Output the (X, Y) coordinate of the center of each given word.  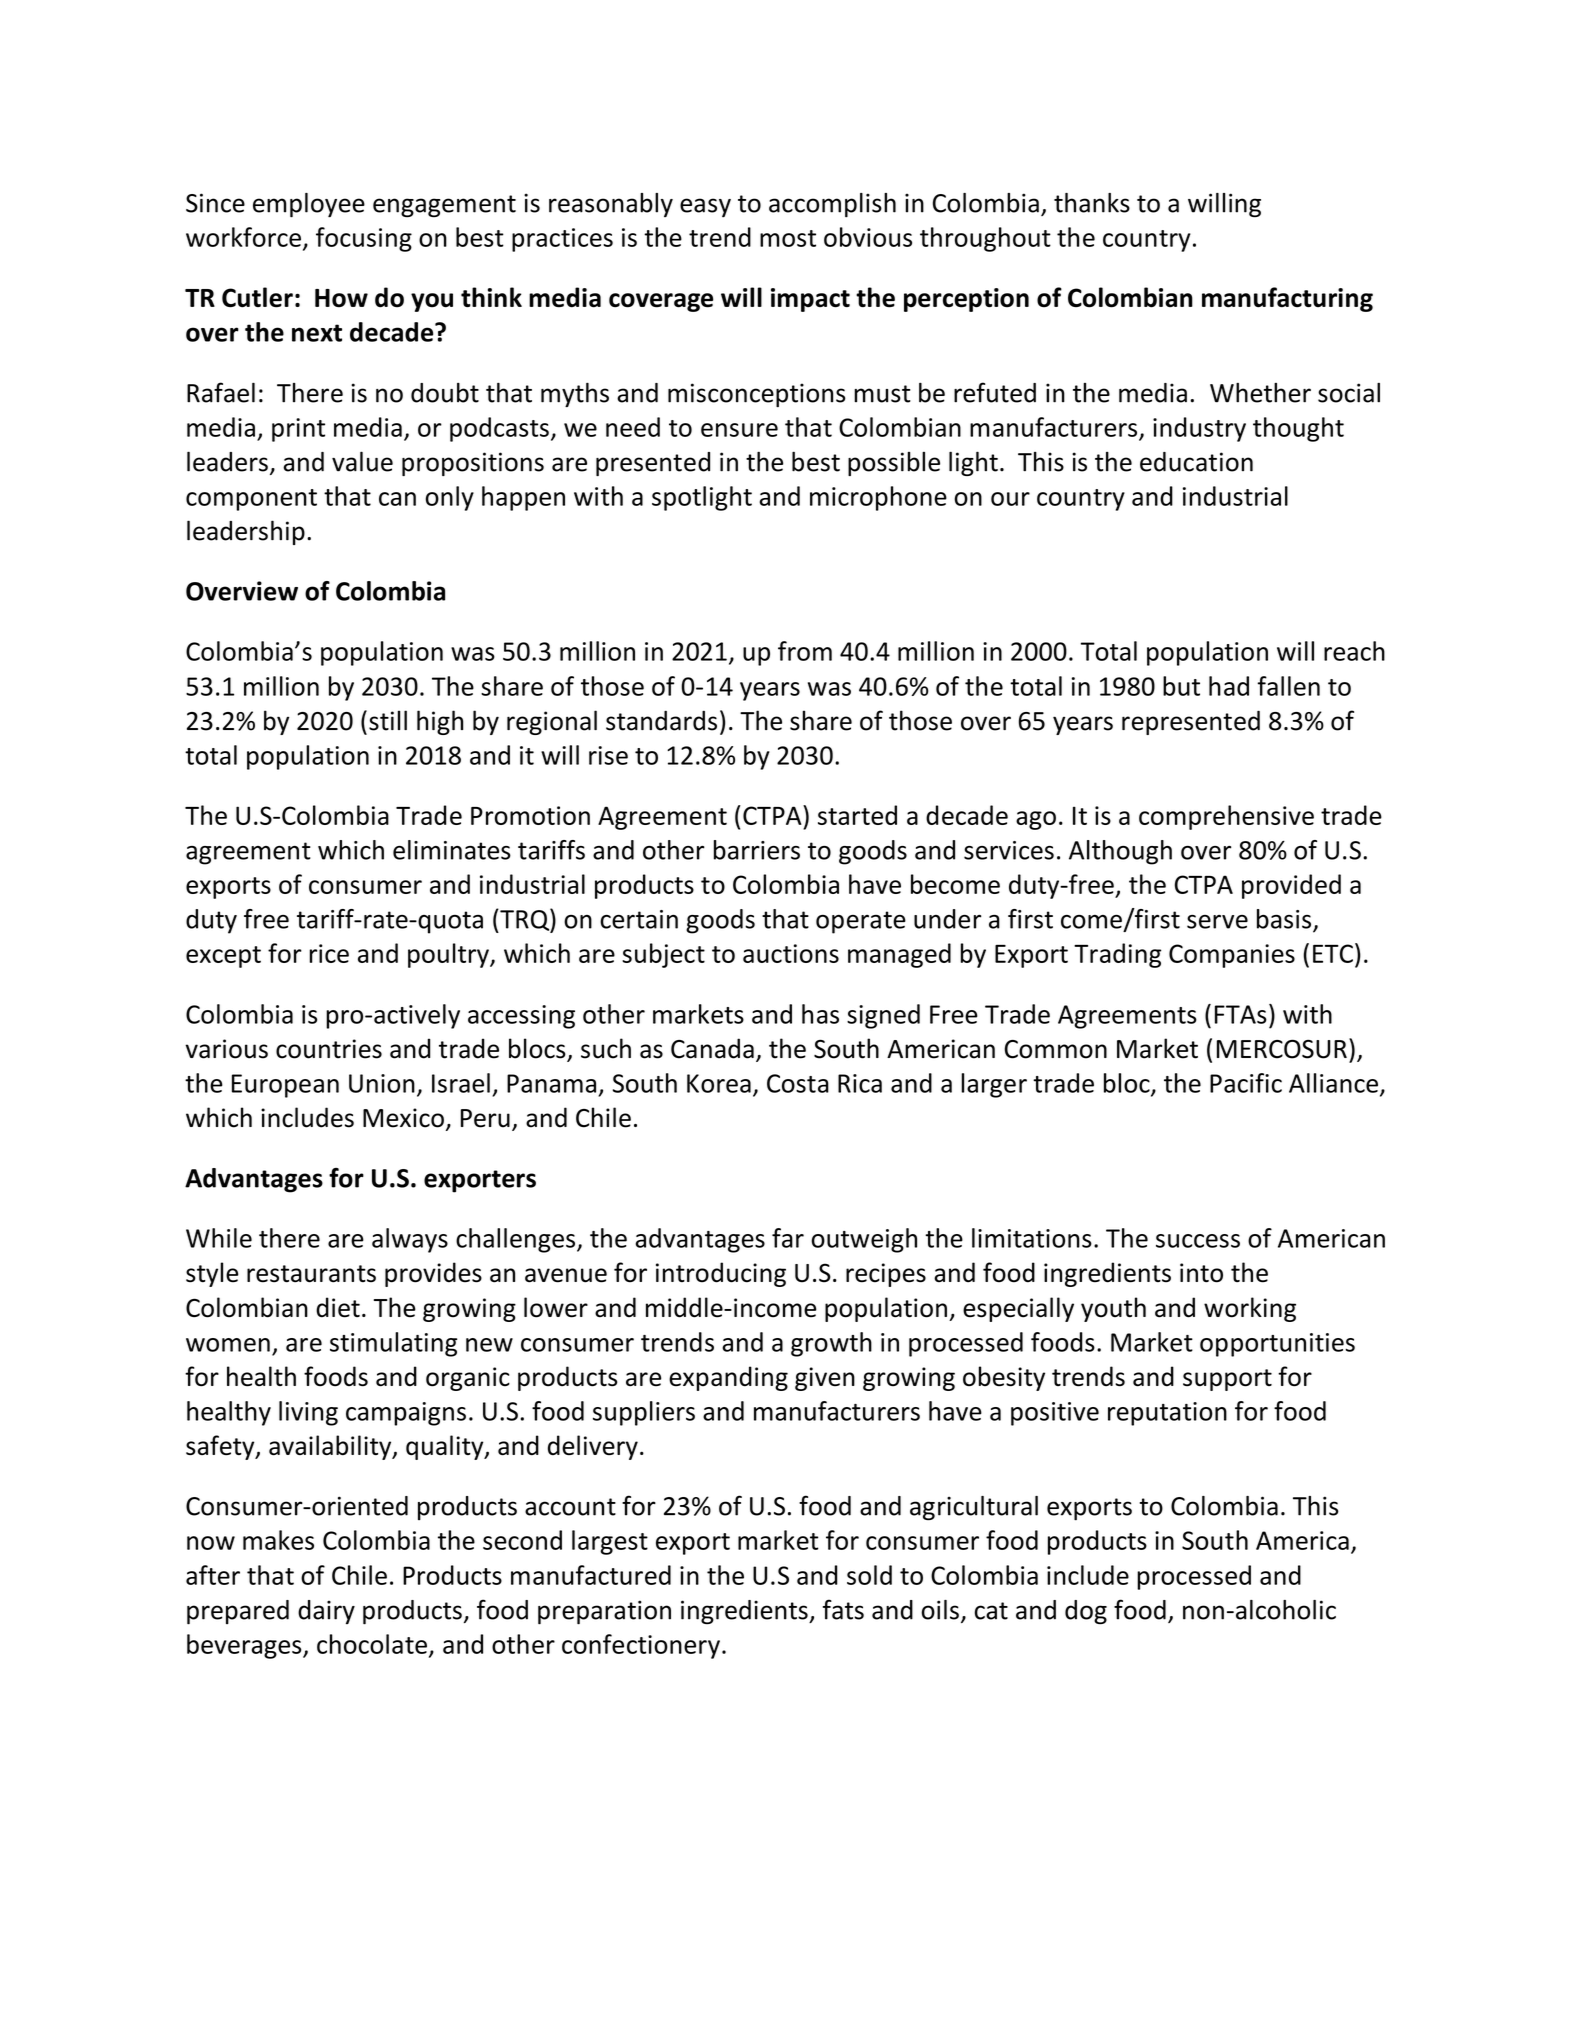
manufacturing (1287, 299)
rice (329, 953)
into (1201, 1273)
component (251, 500)
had (1229, 686)
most (788, 238)
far (788, 1238)
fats (843, 1609)
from (805, 651)
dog (1086, 1612)
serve (1217, 922)
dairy (326, 1612)
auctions (791, 953)
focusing (364, 239)
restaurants (311, 1274)
